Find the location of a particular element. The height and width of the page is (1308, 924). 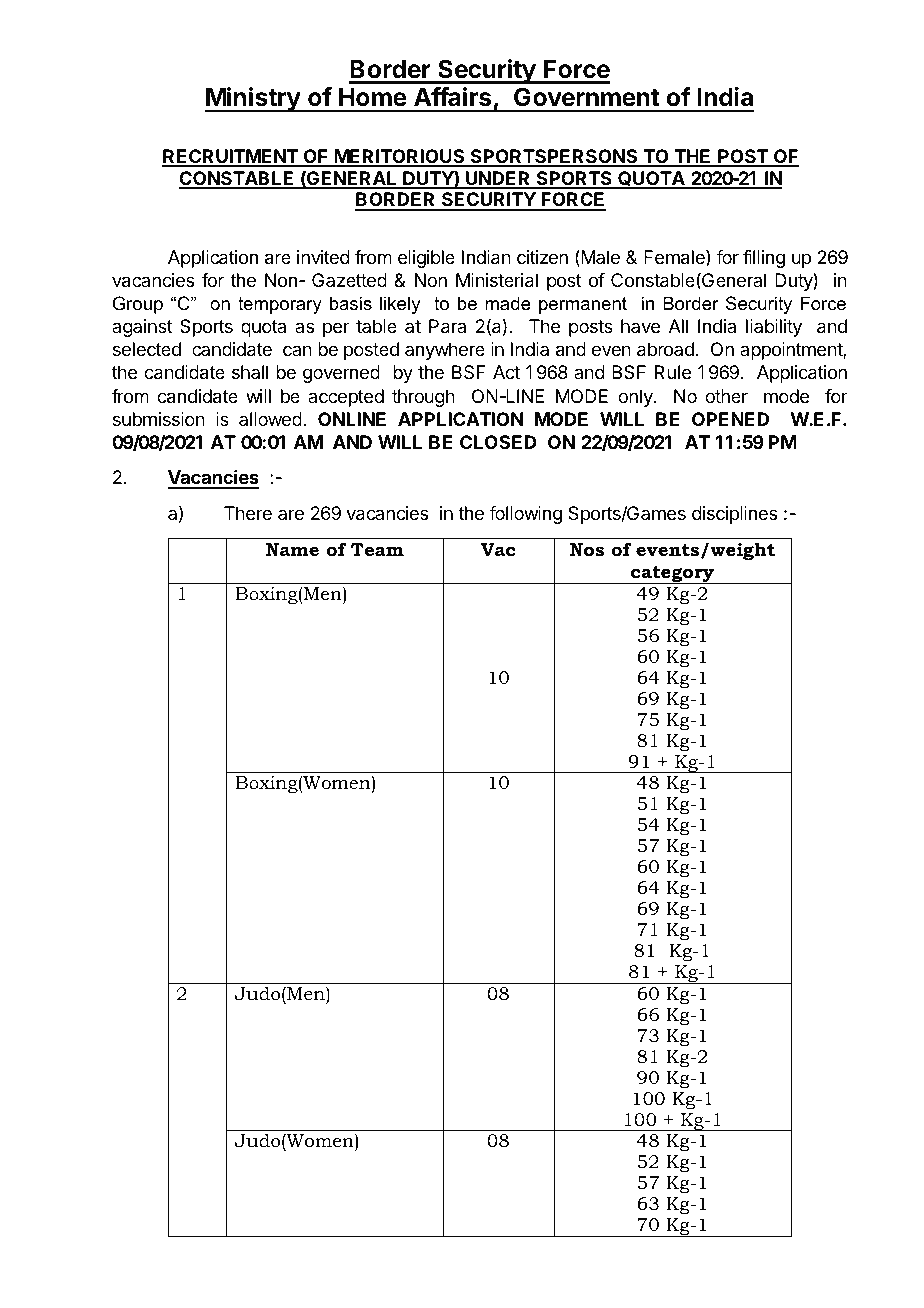

Para is located at coordinates (447, 326).
